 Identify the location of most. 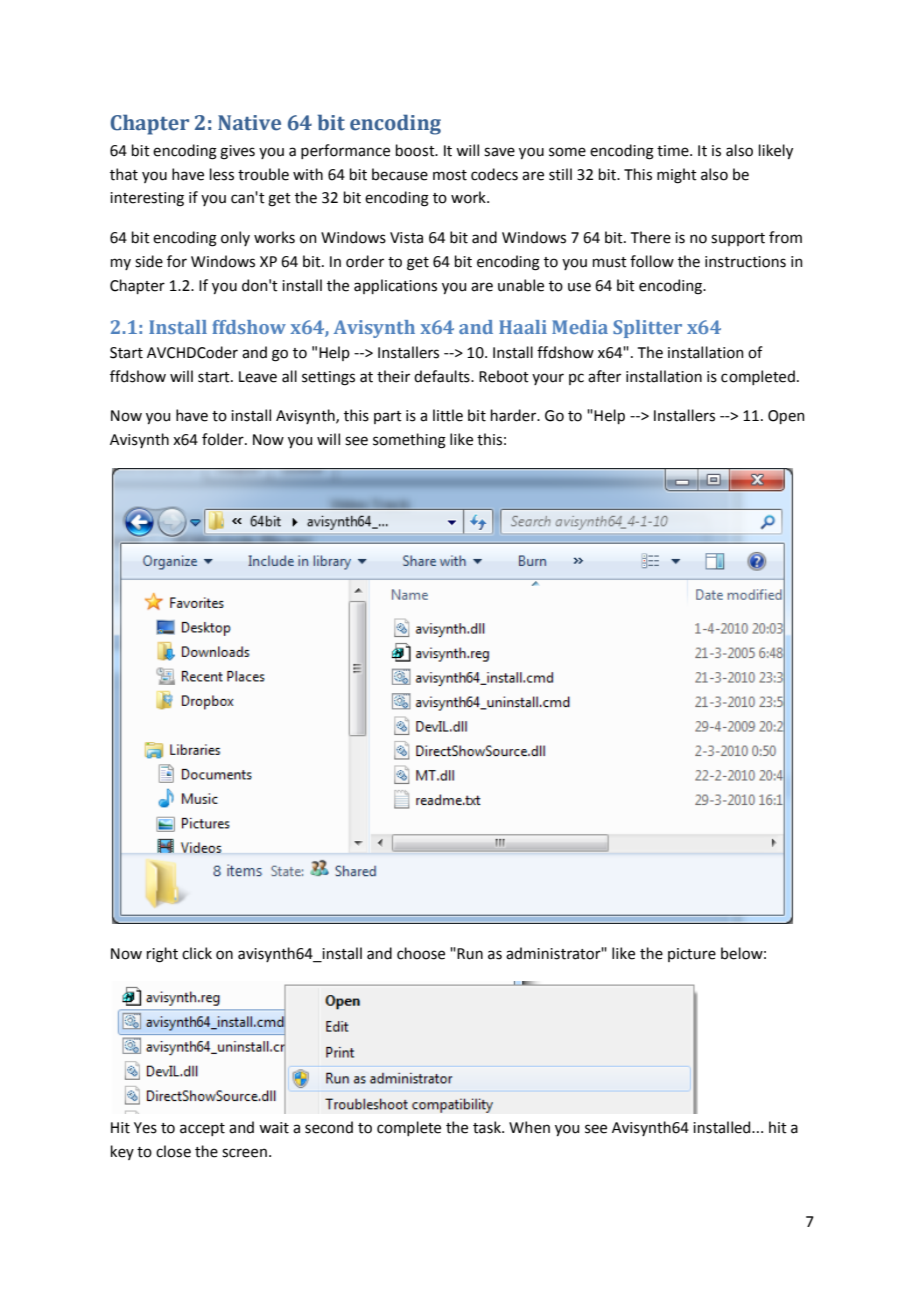
(450, 175).
